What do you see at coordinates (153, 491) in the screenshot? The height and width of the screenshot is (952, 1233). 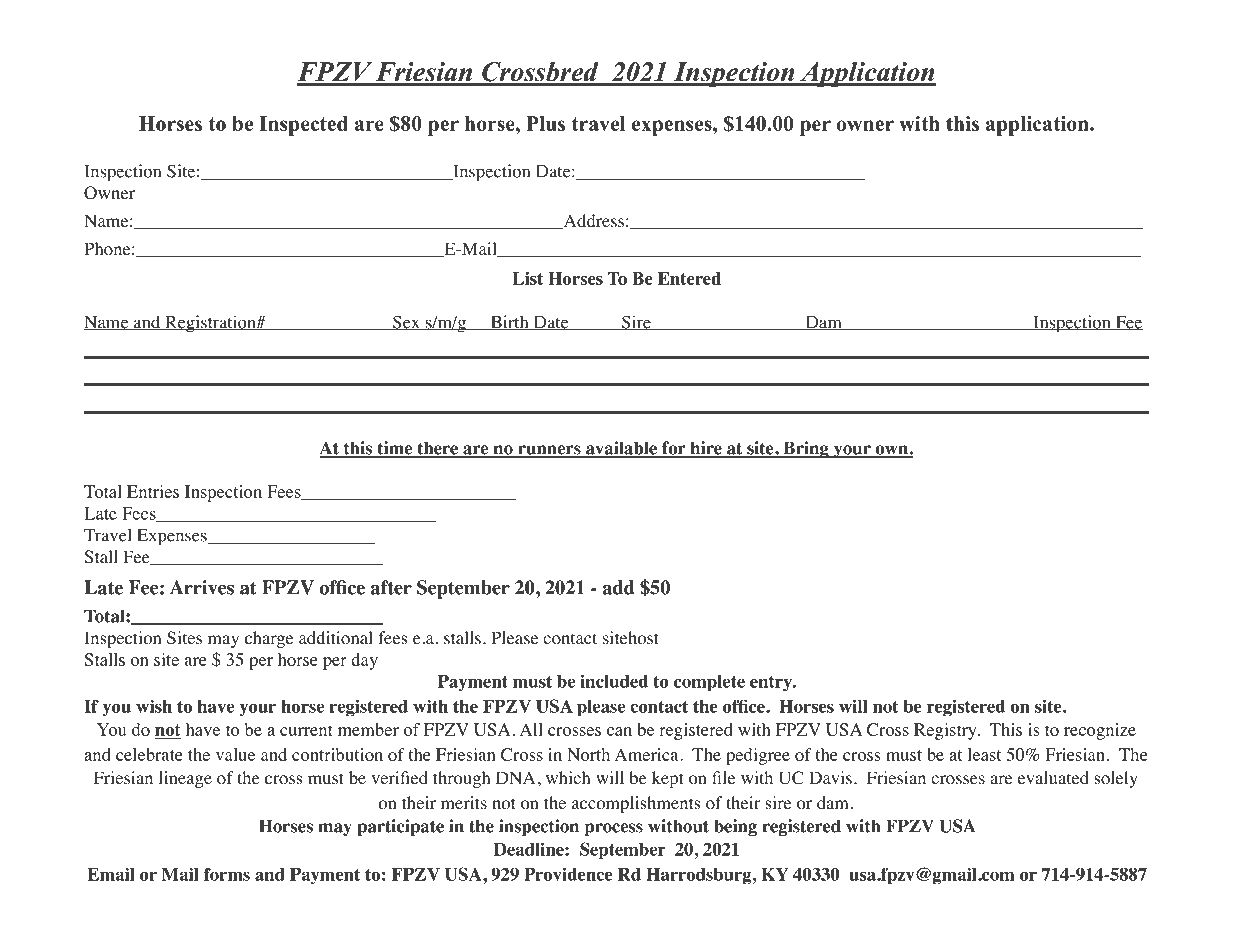 I see `Entries` at bounding box center [153, 491].
